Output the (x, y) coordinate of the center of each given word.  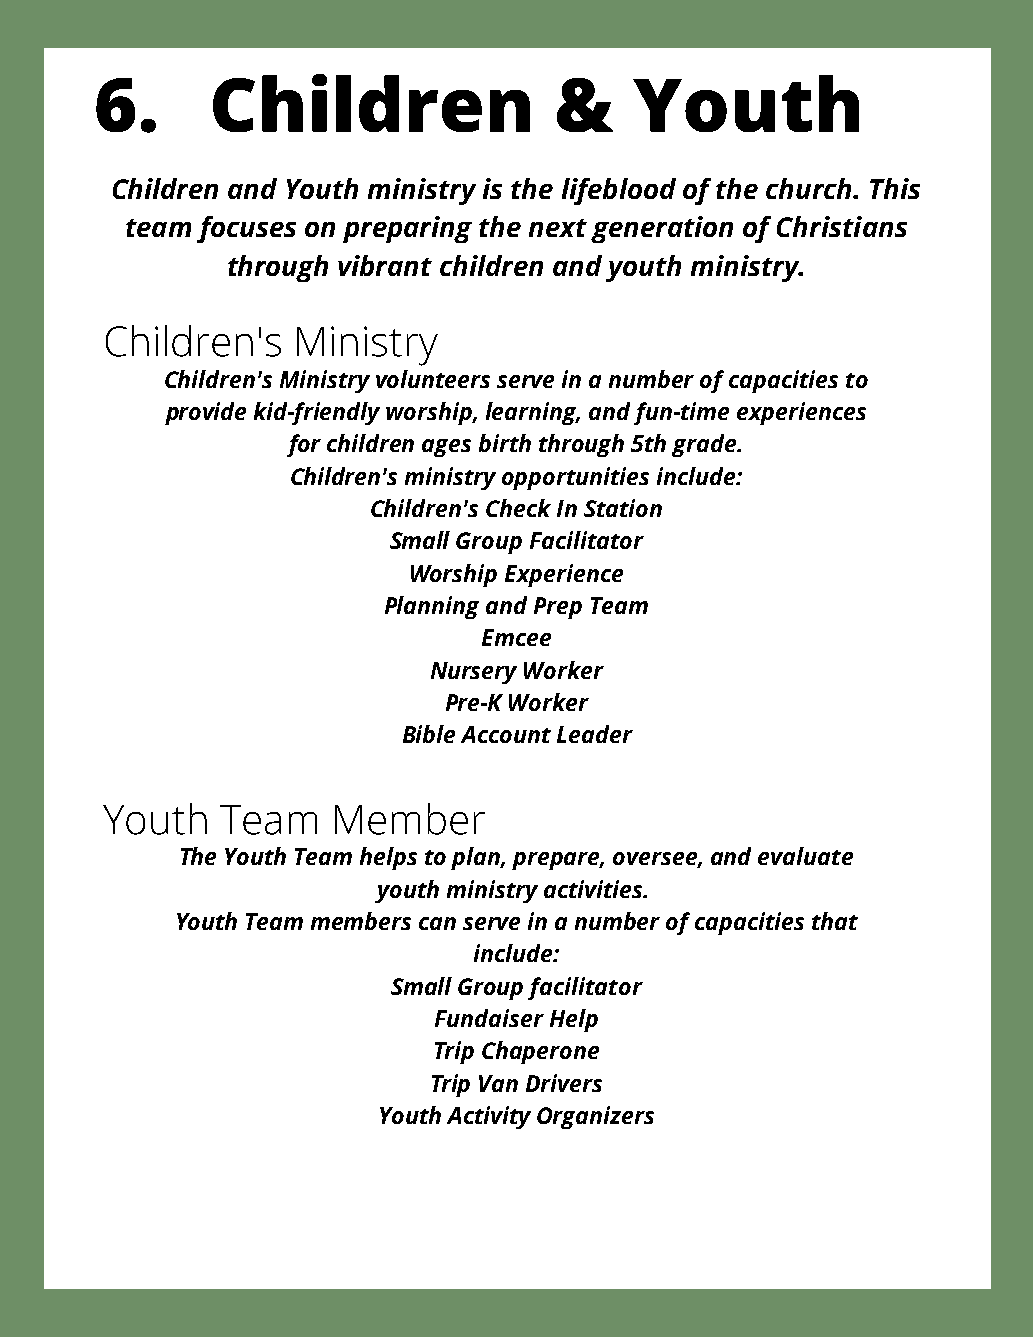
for (304, 445)
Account (506, 734)
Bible (429, 734)
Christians (842, 226)
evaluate (805, 856)
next (558, 228)
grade (705, 445)
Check (518, 508)
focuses (246, 229)
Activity (489, 1117)
